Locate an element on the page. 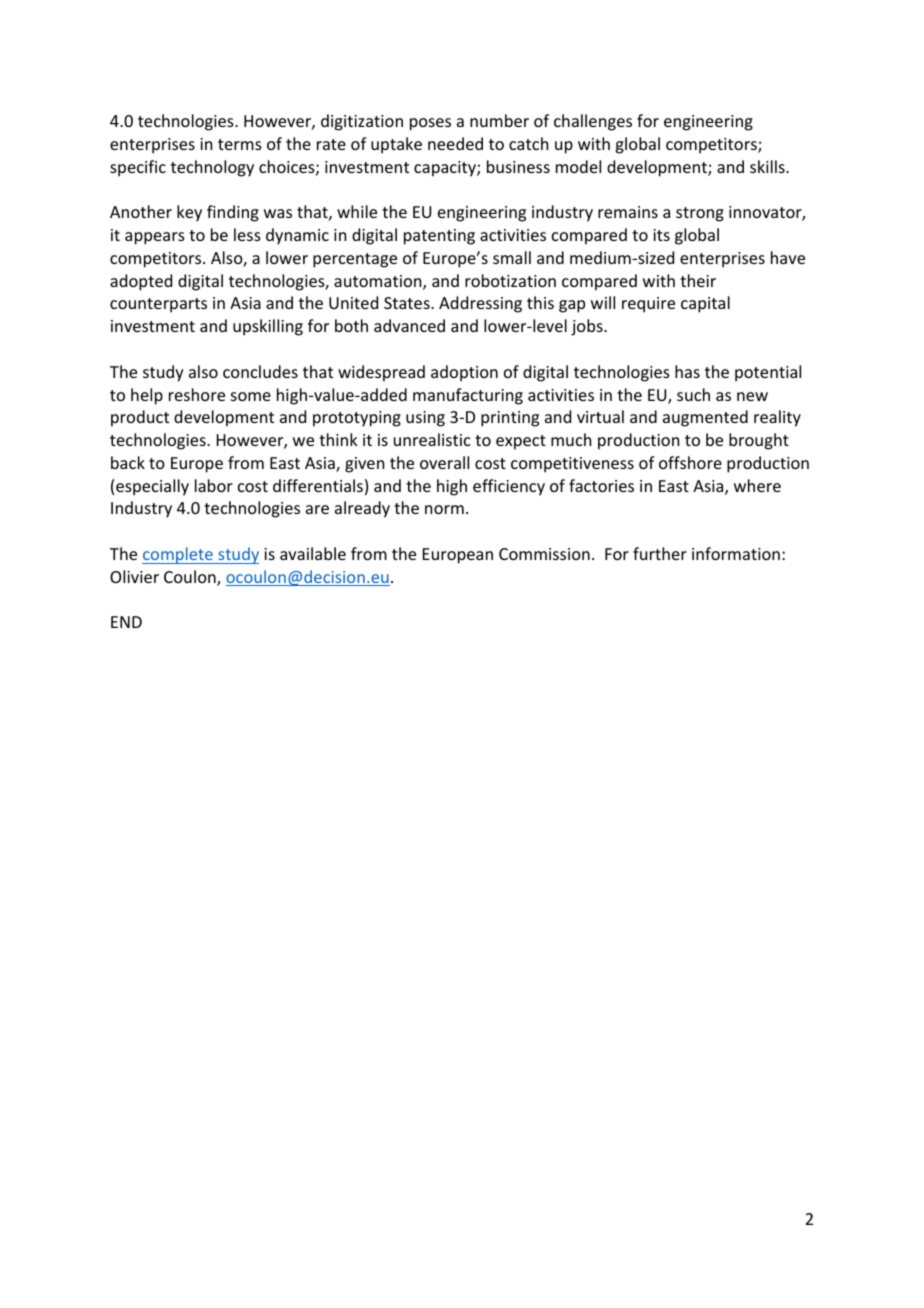 This document has width=924, height=1308. adoption is located at coordinates (464, 373).
